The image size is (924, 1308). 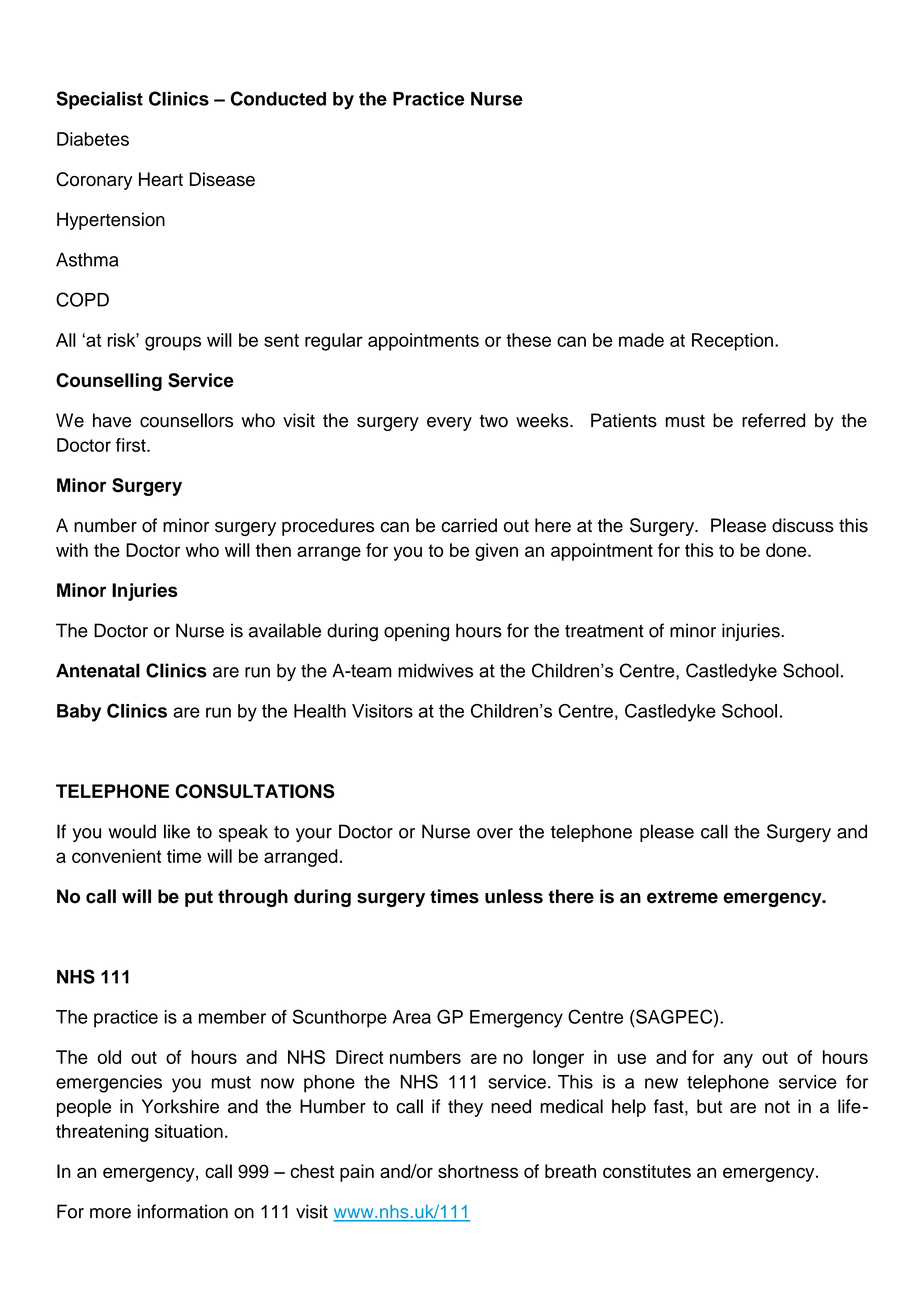 What do you see at coordinates (738, 1060) in the document?
I see `any` at bounding box center [738, 1060].
